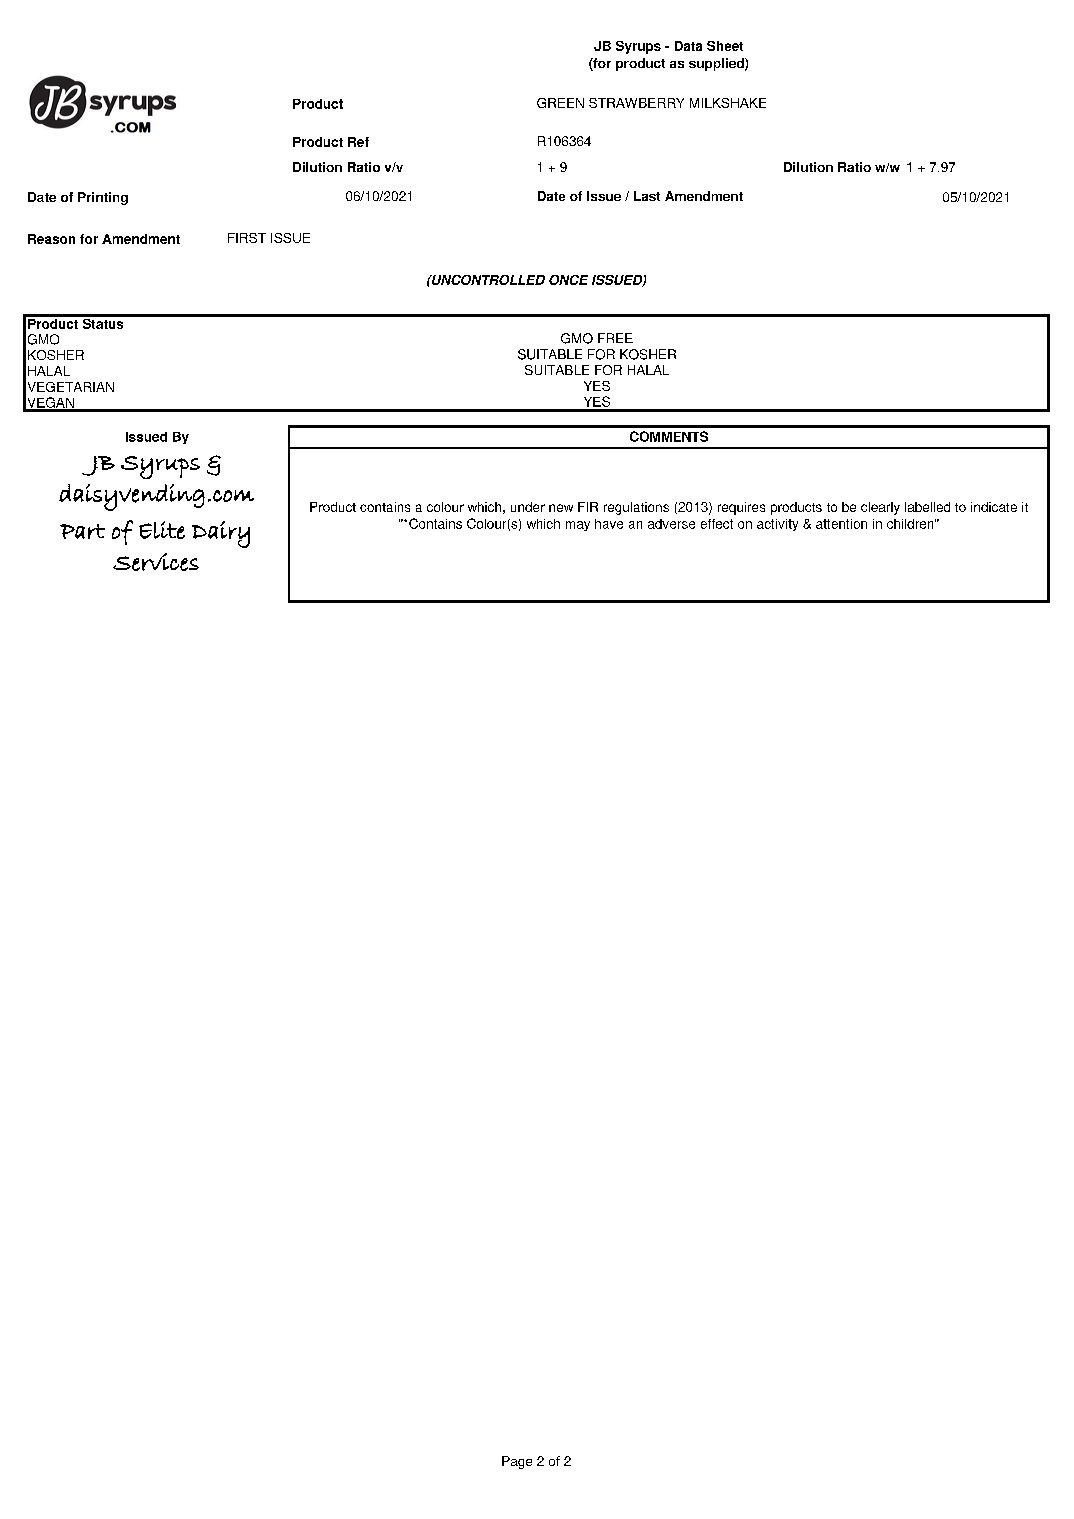 The image size is (1074, 1519). I want to click on Printing, so click(103, 198).
